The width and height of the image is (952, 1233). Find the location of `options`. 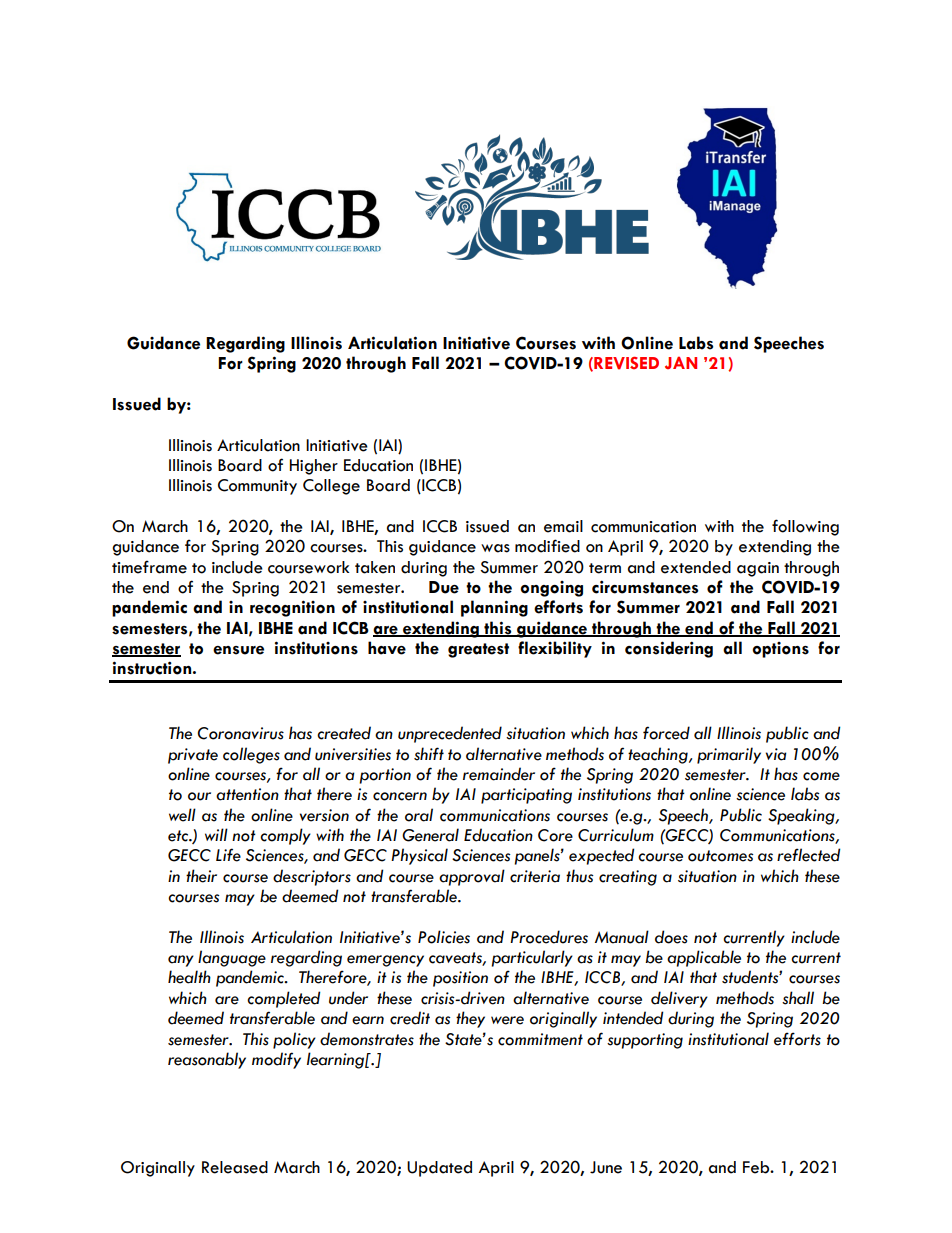

options is located at coordinates (781, 650).
